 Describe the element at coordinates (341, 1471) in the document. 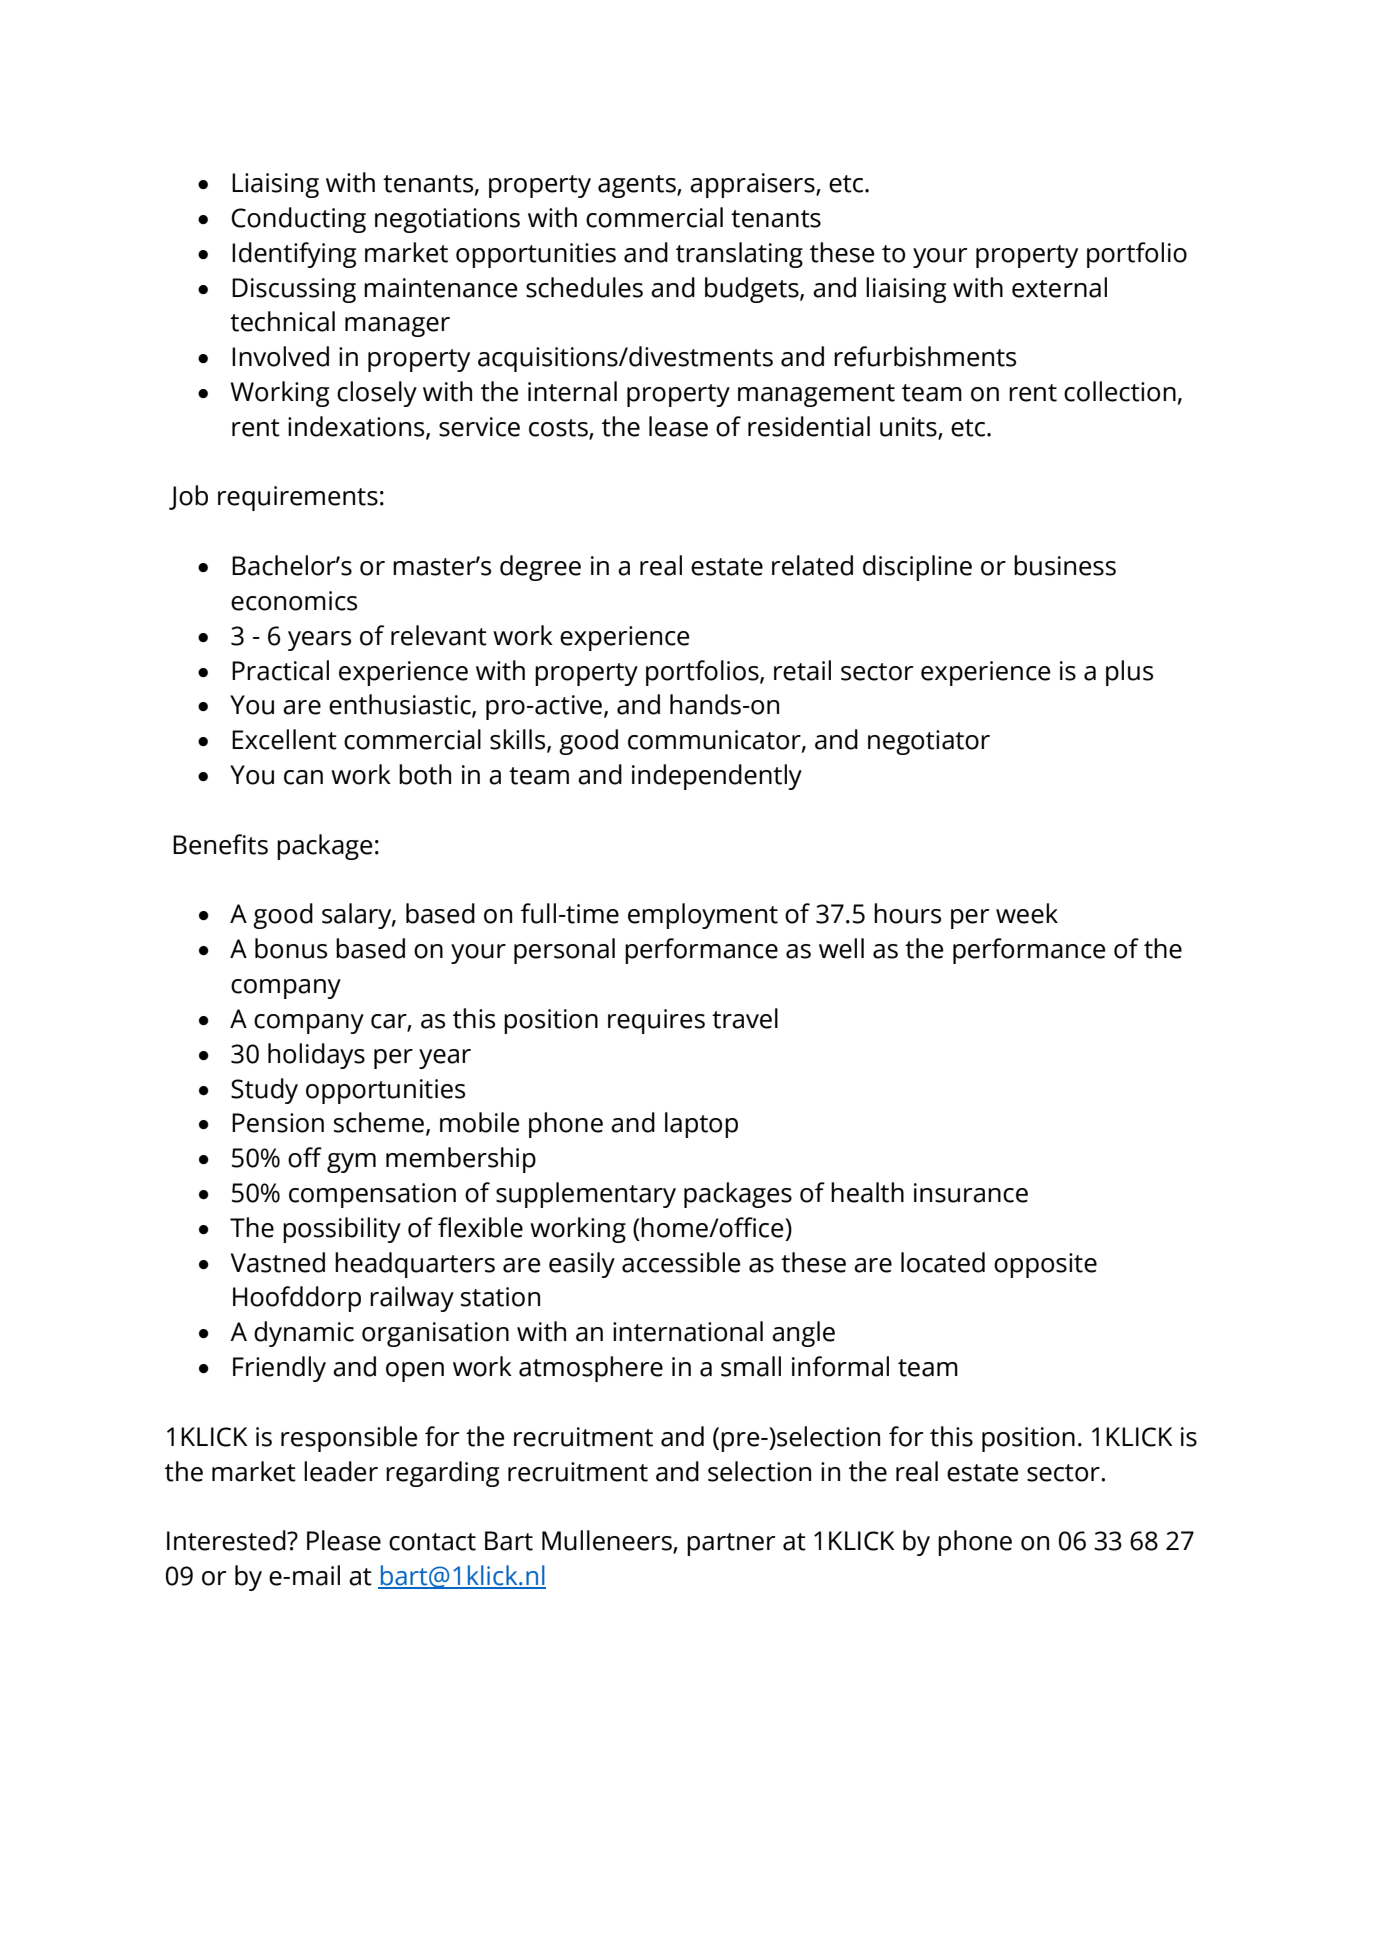

I see `leader` at that location.
